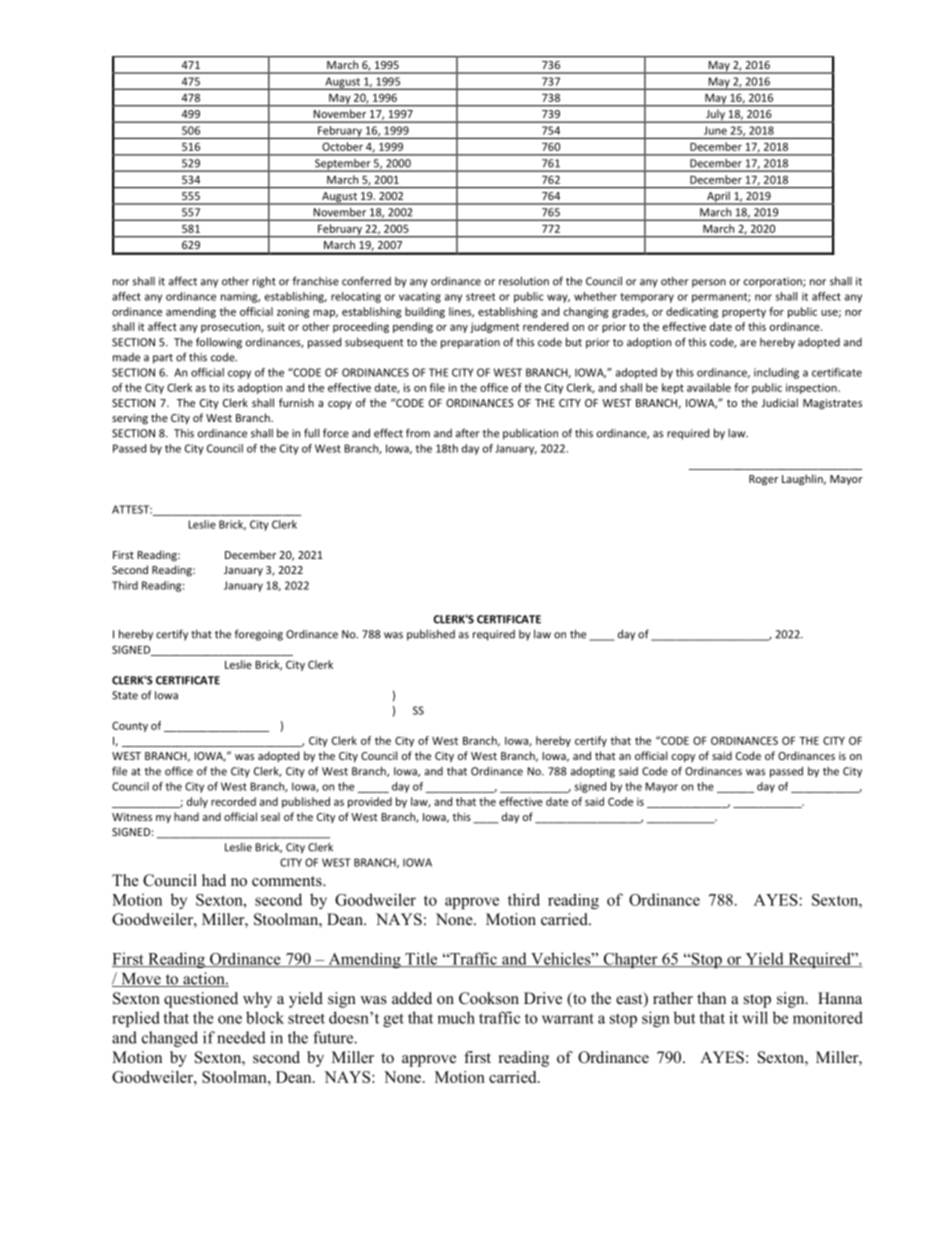  I want to click on much, so click(456, 1017).
